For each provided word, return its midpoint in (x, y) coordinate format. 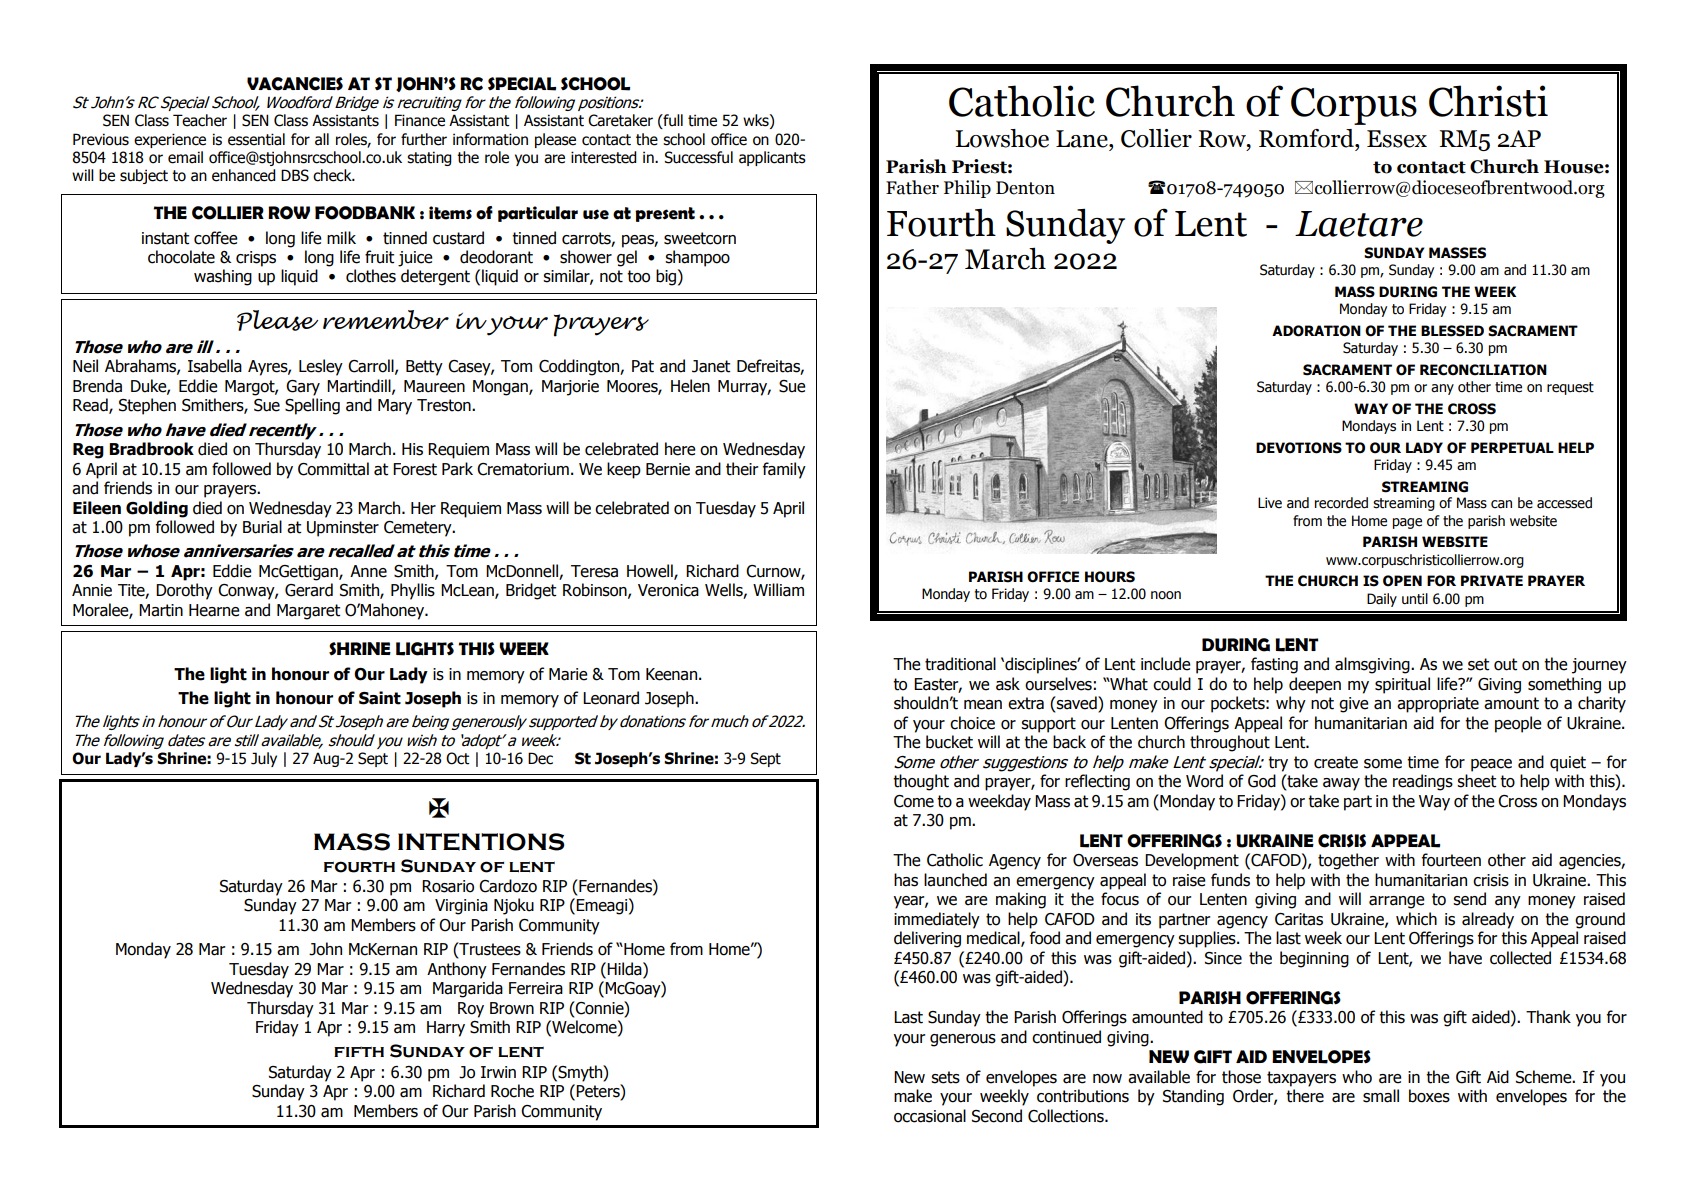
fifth (359, 1051)
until (1415, 599)
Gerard (309, 590)
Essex (1397, 139)
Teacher (200, 120)
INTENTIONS (481, 842)
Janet (711, 366)
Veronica (668, 590)
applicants (772, 158)
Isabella (215, 366)
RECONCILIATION (1483, 370)
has (906, 880)
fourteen (1451, 860)
